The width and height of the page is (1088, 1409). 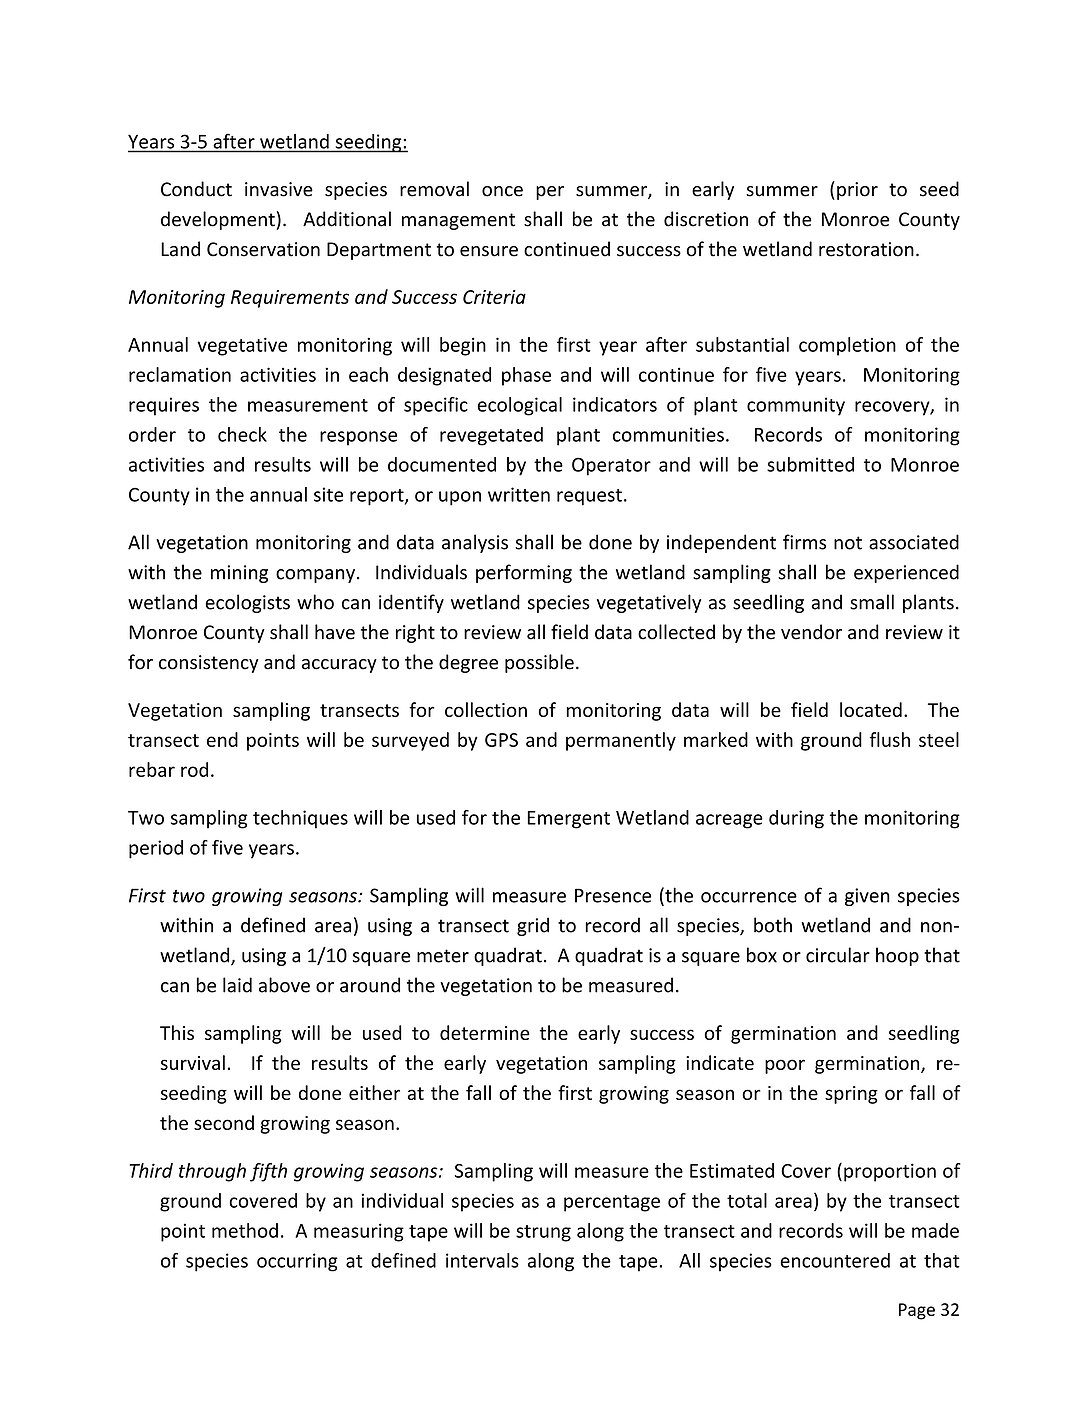 I want to click on written, so click(x=519, y=494).
